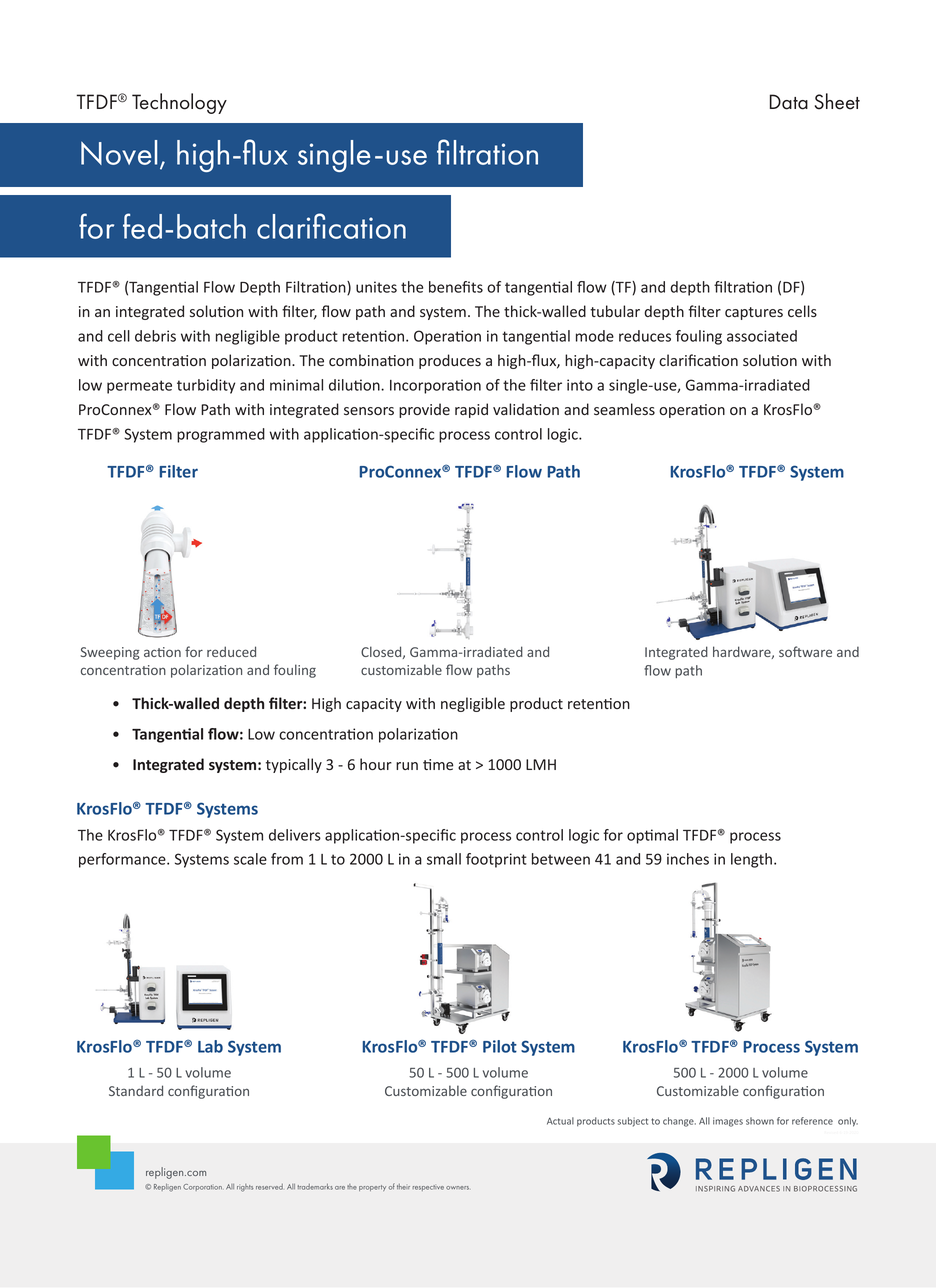 This page has width=936, height=1288. Describe the element at coordinates (751, 860) in the page. I see `length` at that location.
